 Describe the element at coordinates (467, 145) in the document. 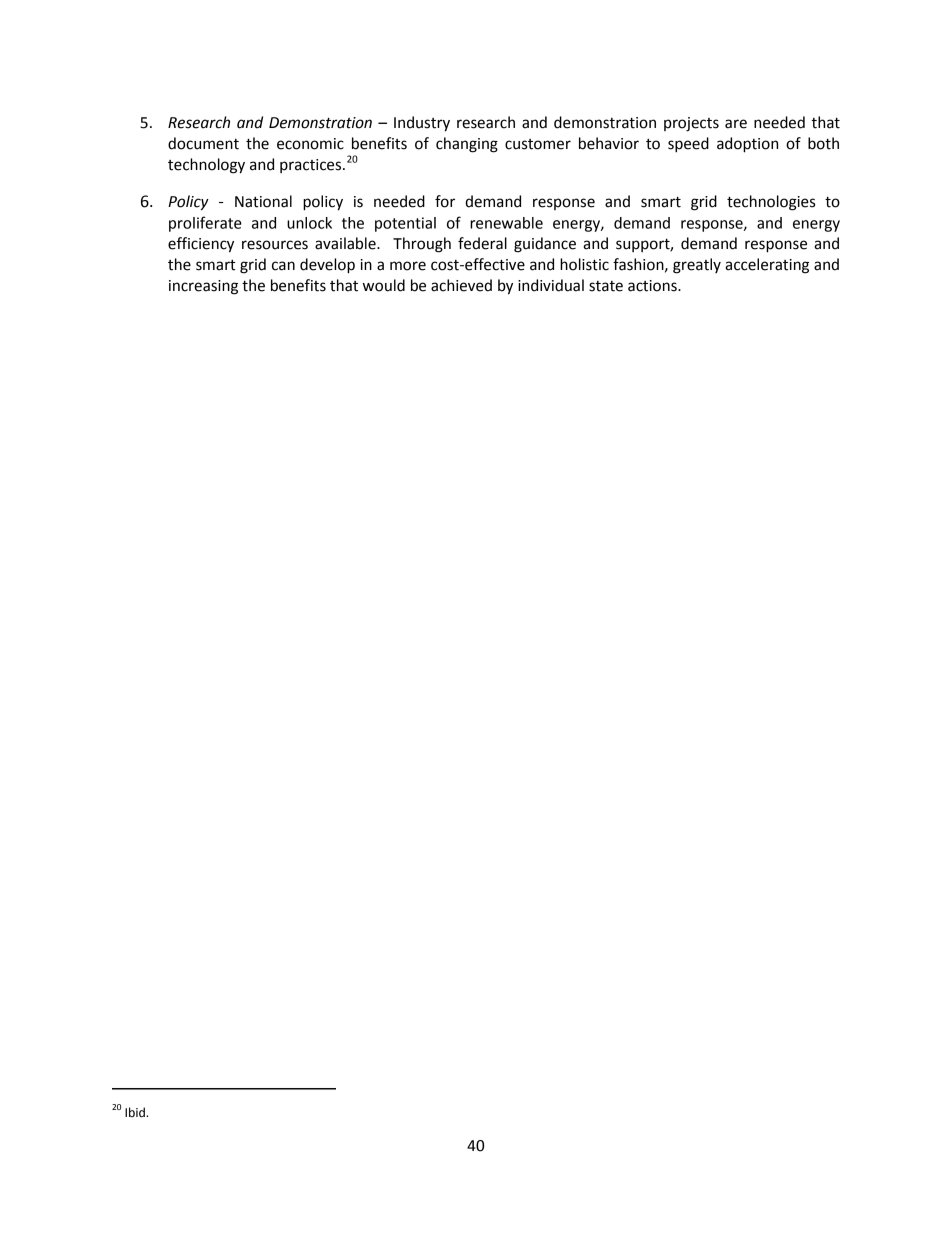

I see `changing` at that location.
